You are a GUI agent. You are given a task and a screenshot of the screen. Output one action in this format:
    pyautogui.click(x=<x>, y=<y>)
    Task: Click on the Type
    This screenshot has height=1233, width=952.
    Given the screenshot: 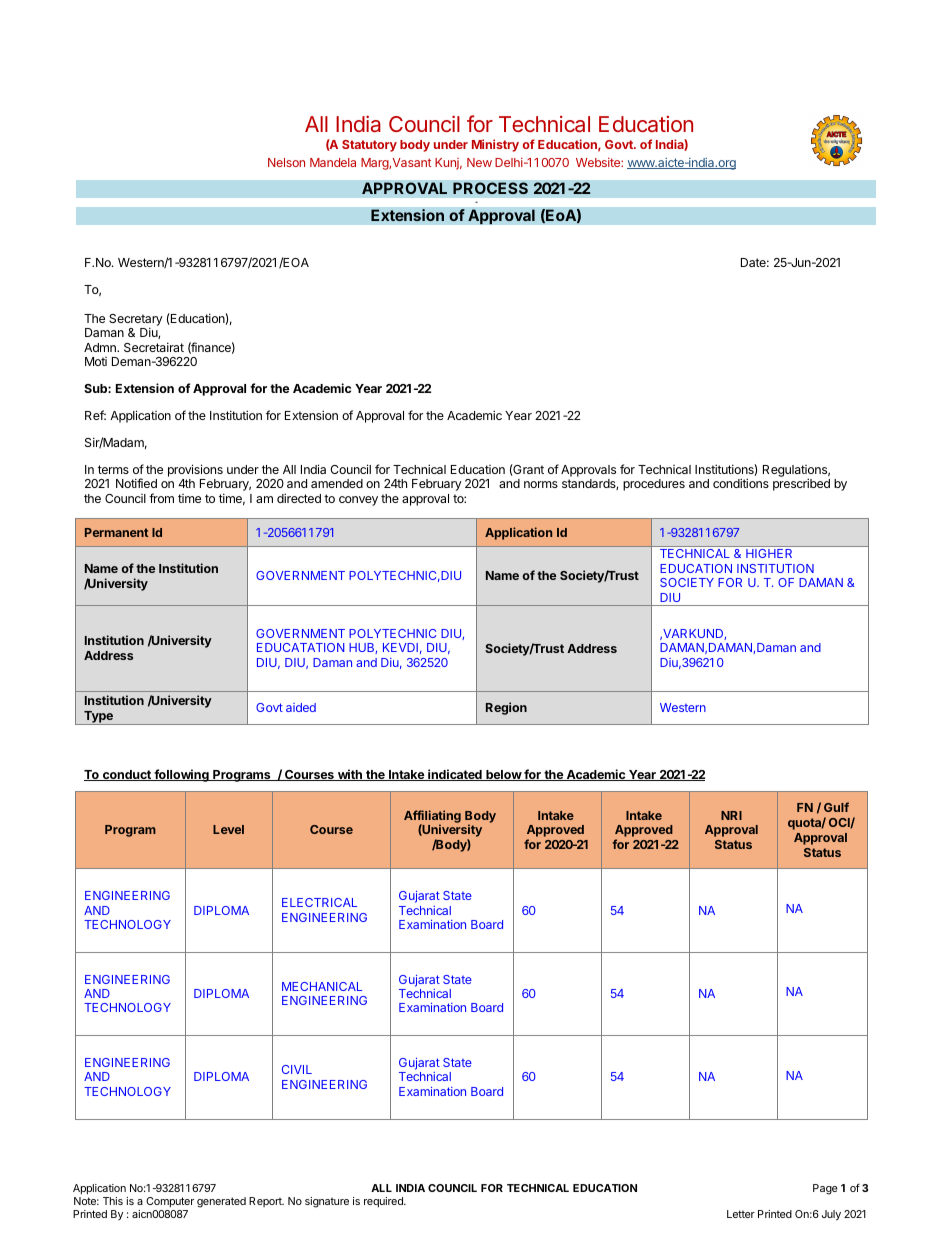 What is the action you would take?
    pyautogui.click(x=98, y=718)
